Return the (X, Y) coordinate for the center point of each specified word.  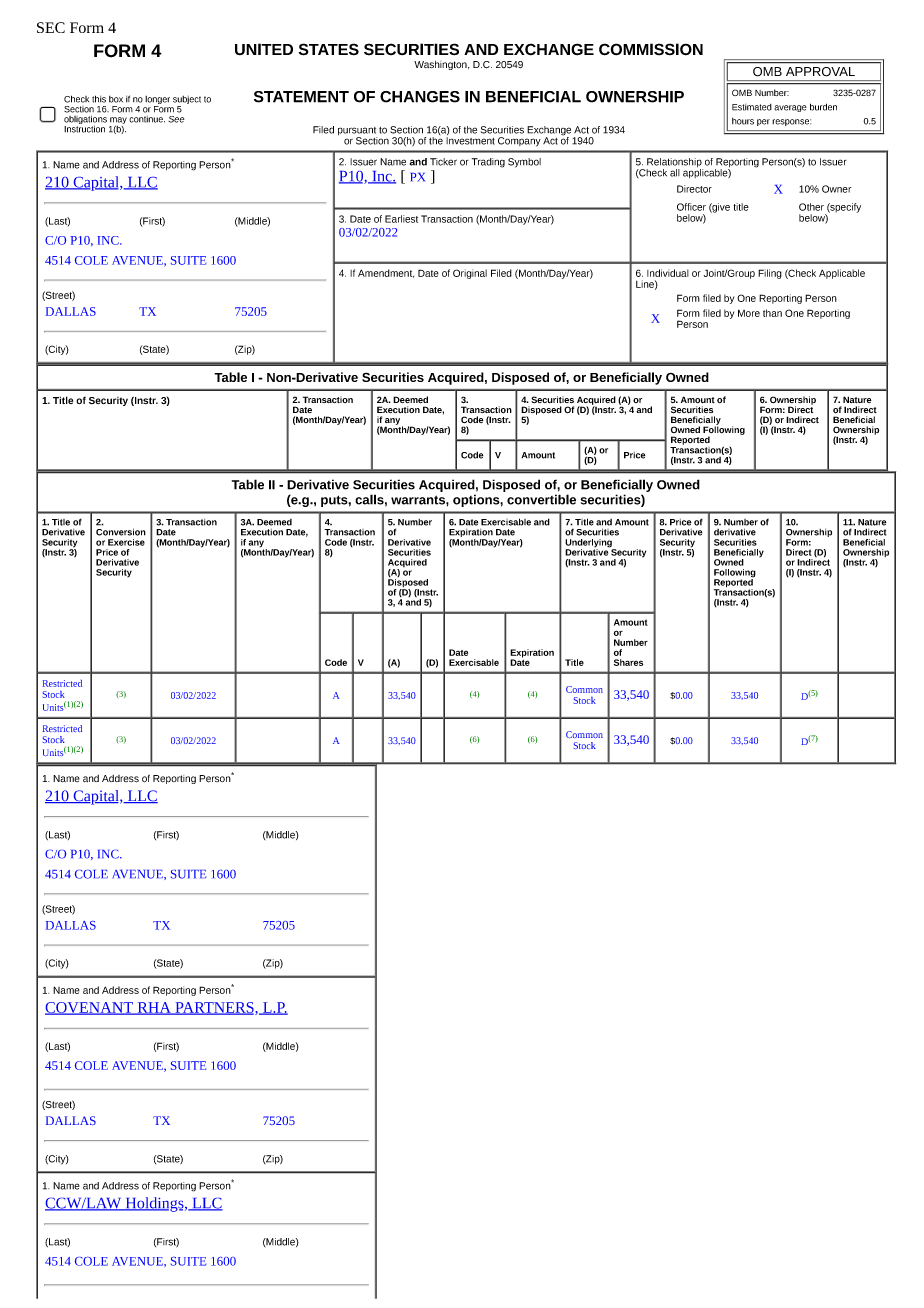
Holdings (154, 1204)
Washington (441, 65)
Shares (628, 662)
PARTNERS (214, 1008)
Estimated (752, 107)
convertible (541, 499)
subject (187, 100)
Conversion (121, 532)
